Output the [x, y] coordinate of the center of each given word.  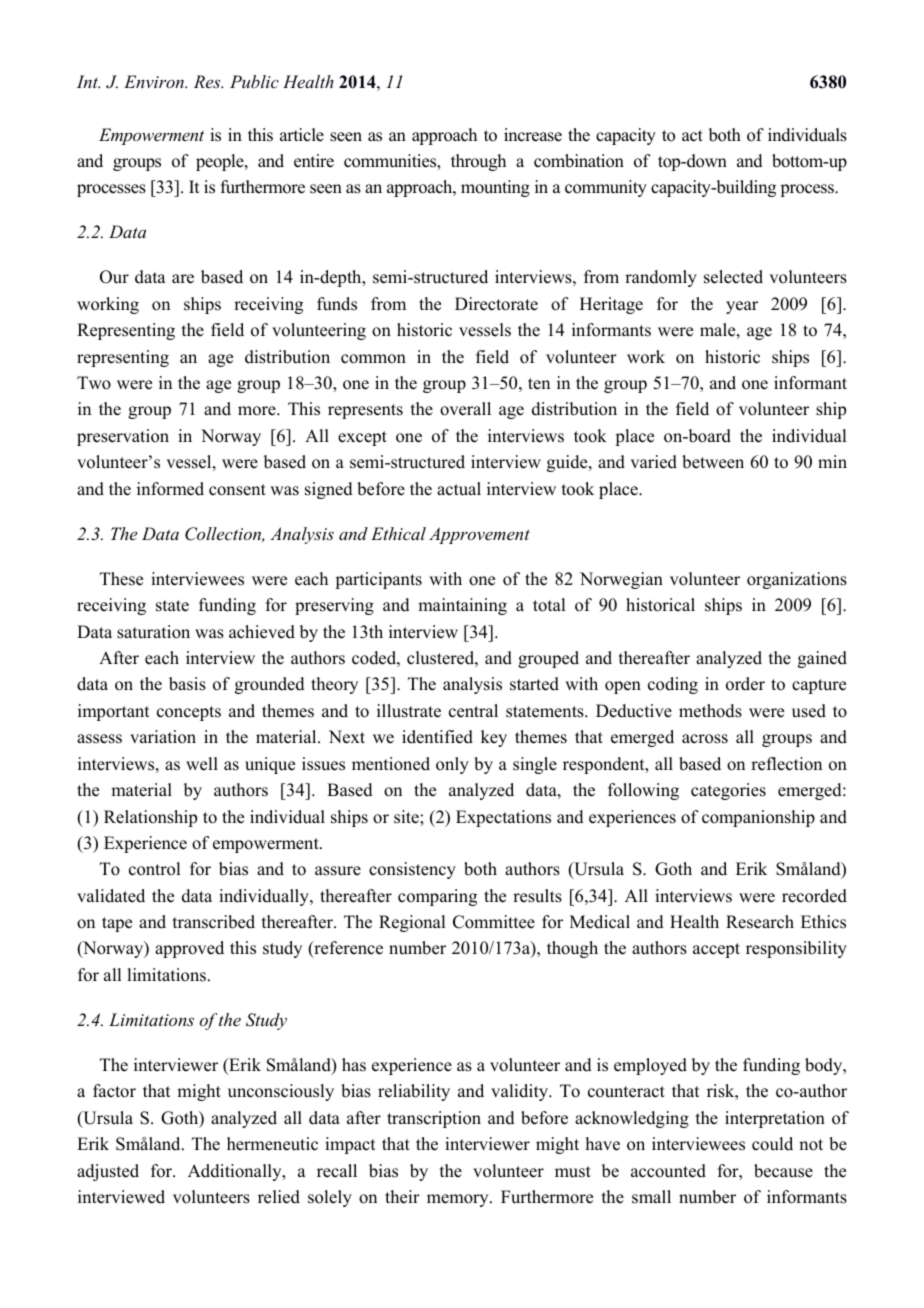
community [606, 188]
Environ [155, 81]
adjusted [108, 1172]
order [745, 684]
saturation [153, 632]
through [478, 162]
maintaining [462, 606]
